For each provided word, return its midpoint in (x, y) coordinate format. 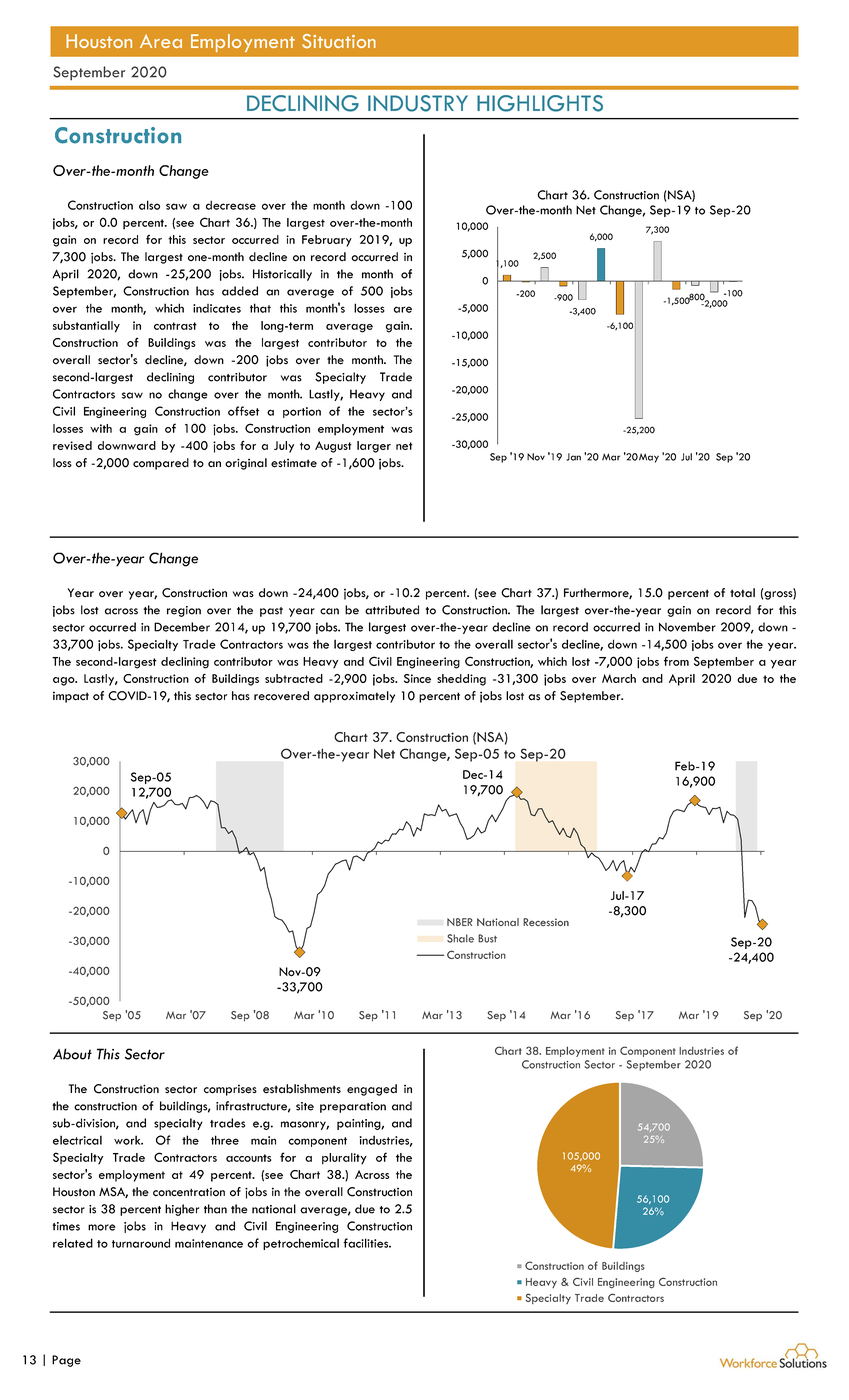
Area (161, 41)
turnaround (141, 1243)
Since (417, 678)
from (676, 661)
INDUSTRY (418, 103)
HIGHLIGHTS (540, 103)
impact (71, 697)
